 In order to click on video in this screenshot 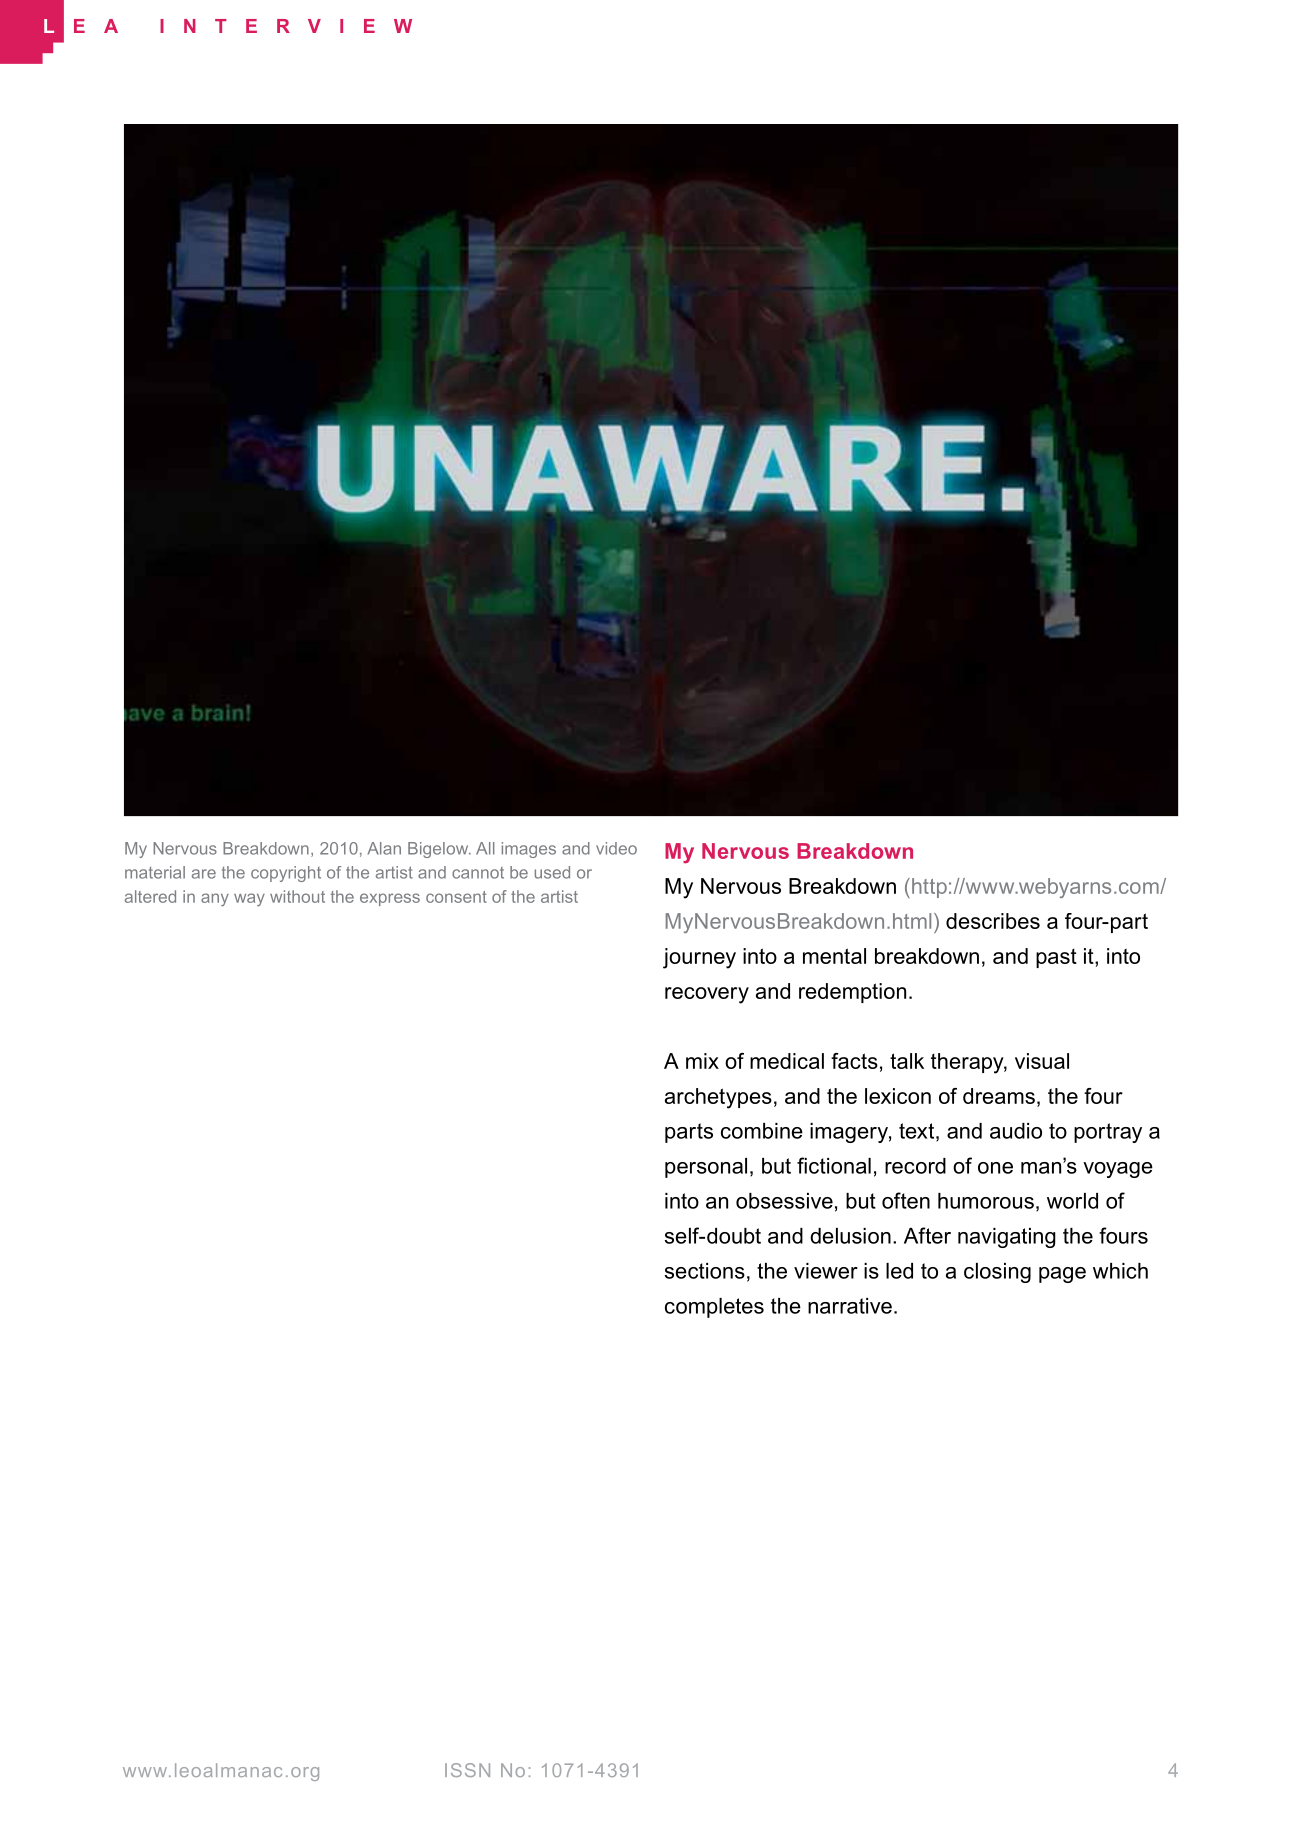, I will do `click(616, 848)`.
